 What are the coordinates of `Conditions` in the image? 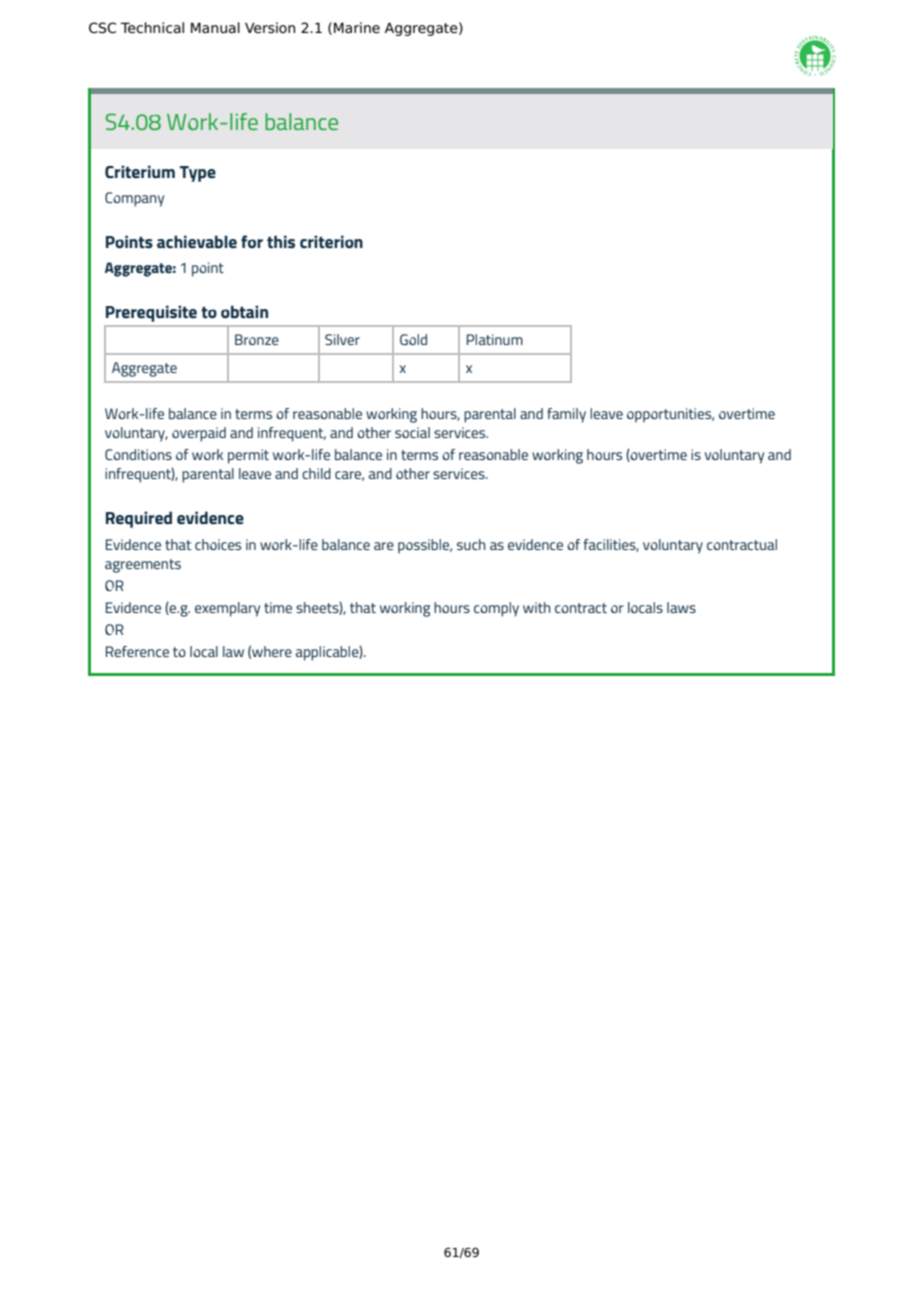 It's located at (138, 454).
